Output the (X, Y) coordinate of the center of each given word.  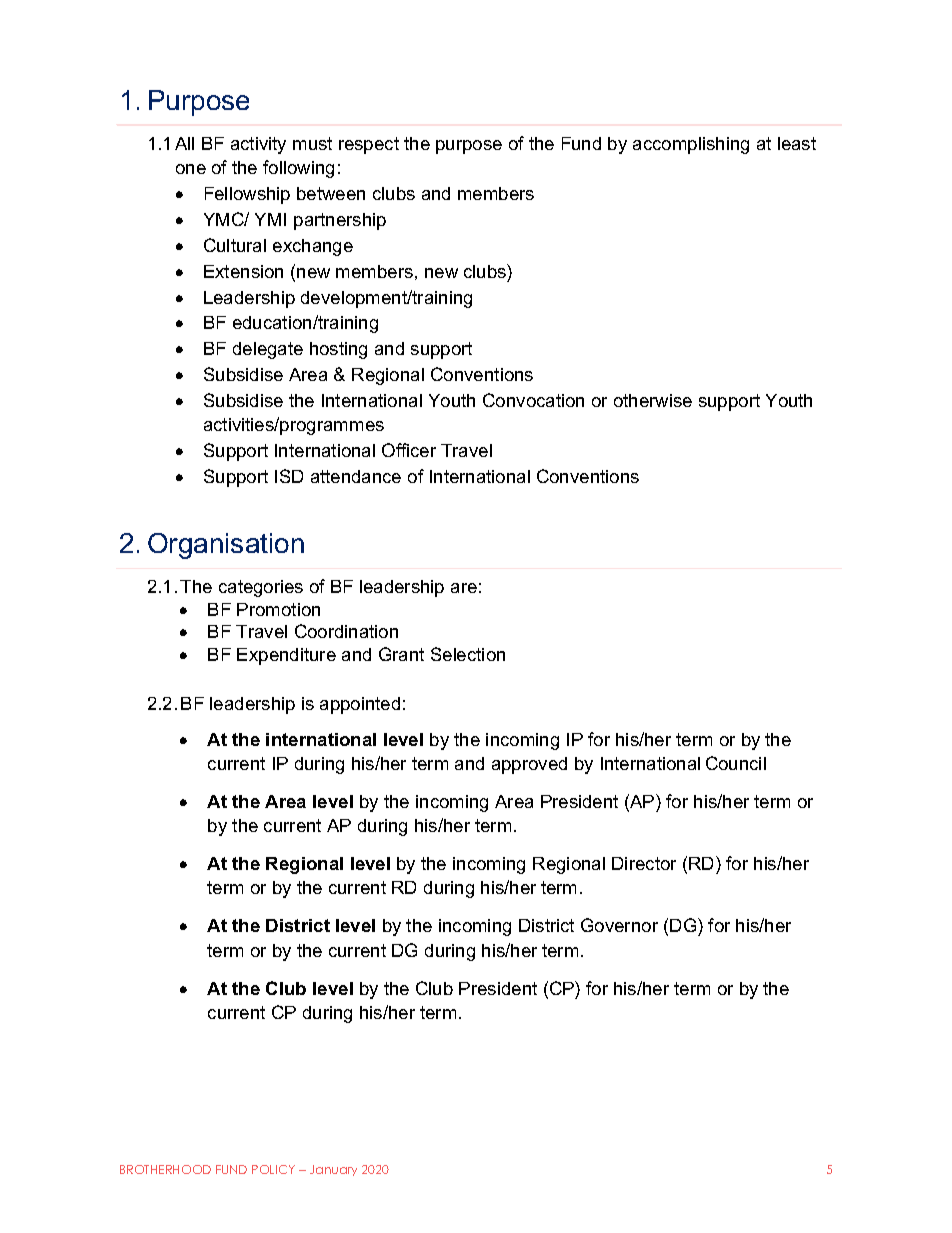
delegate (268, 350)
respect (369, 145)
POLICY (273, 1169)
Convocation (533, 400)
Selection (468, 654)
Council (736, 763)
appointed (360, 705)
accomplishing (691, 145)
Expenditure (286, 656)
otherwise (653, 400)
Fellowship (247, 195)
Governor (619, 925)
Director (644, 863)
